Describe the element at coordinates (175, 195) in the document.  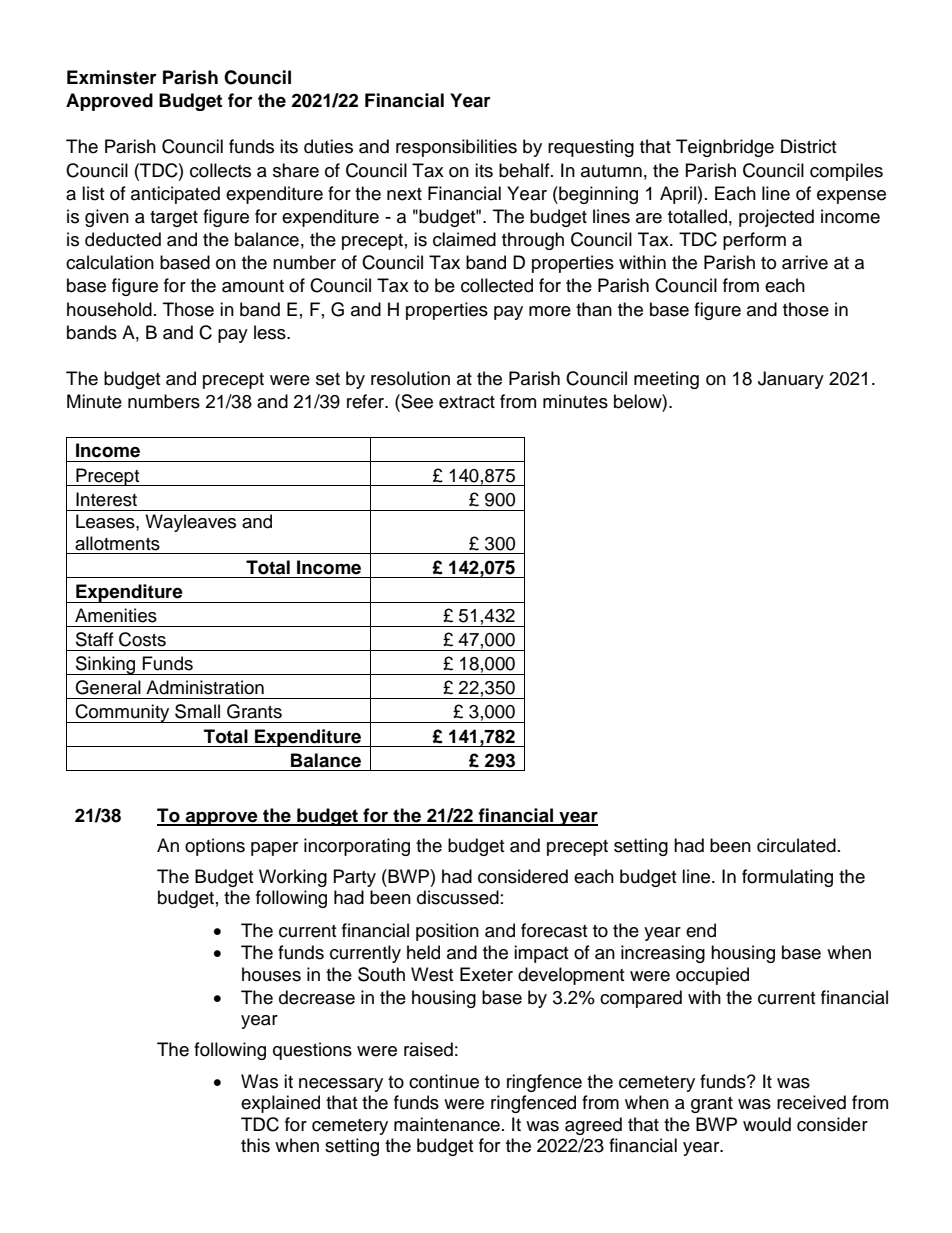
I see `anticipated` at that location.
